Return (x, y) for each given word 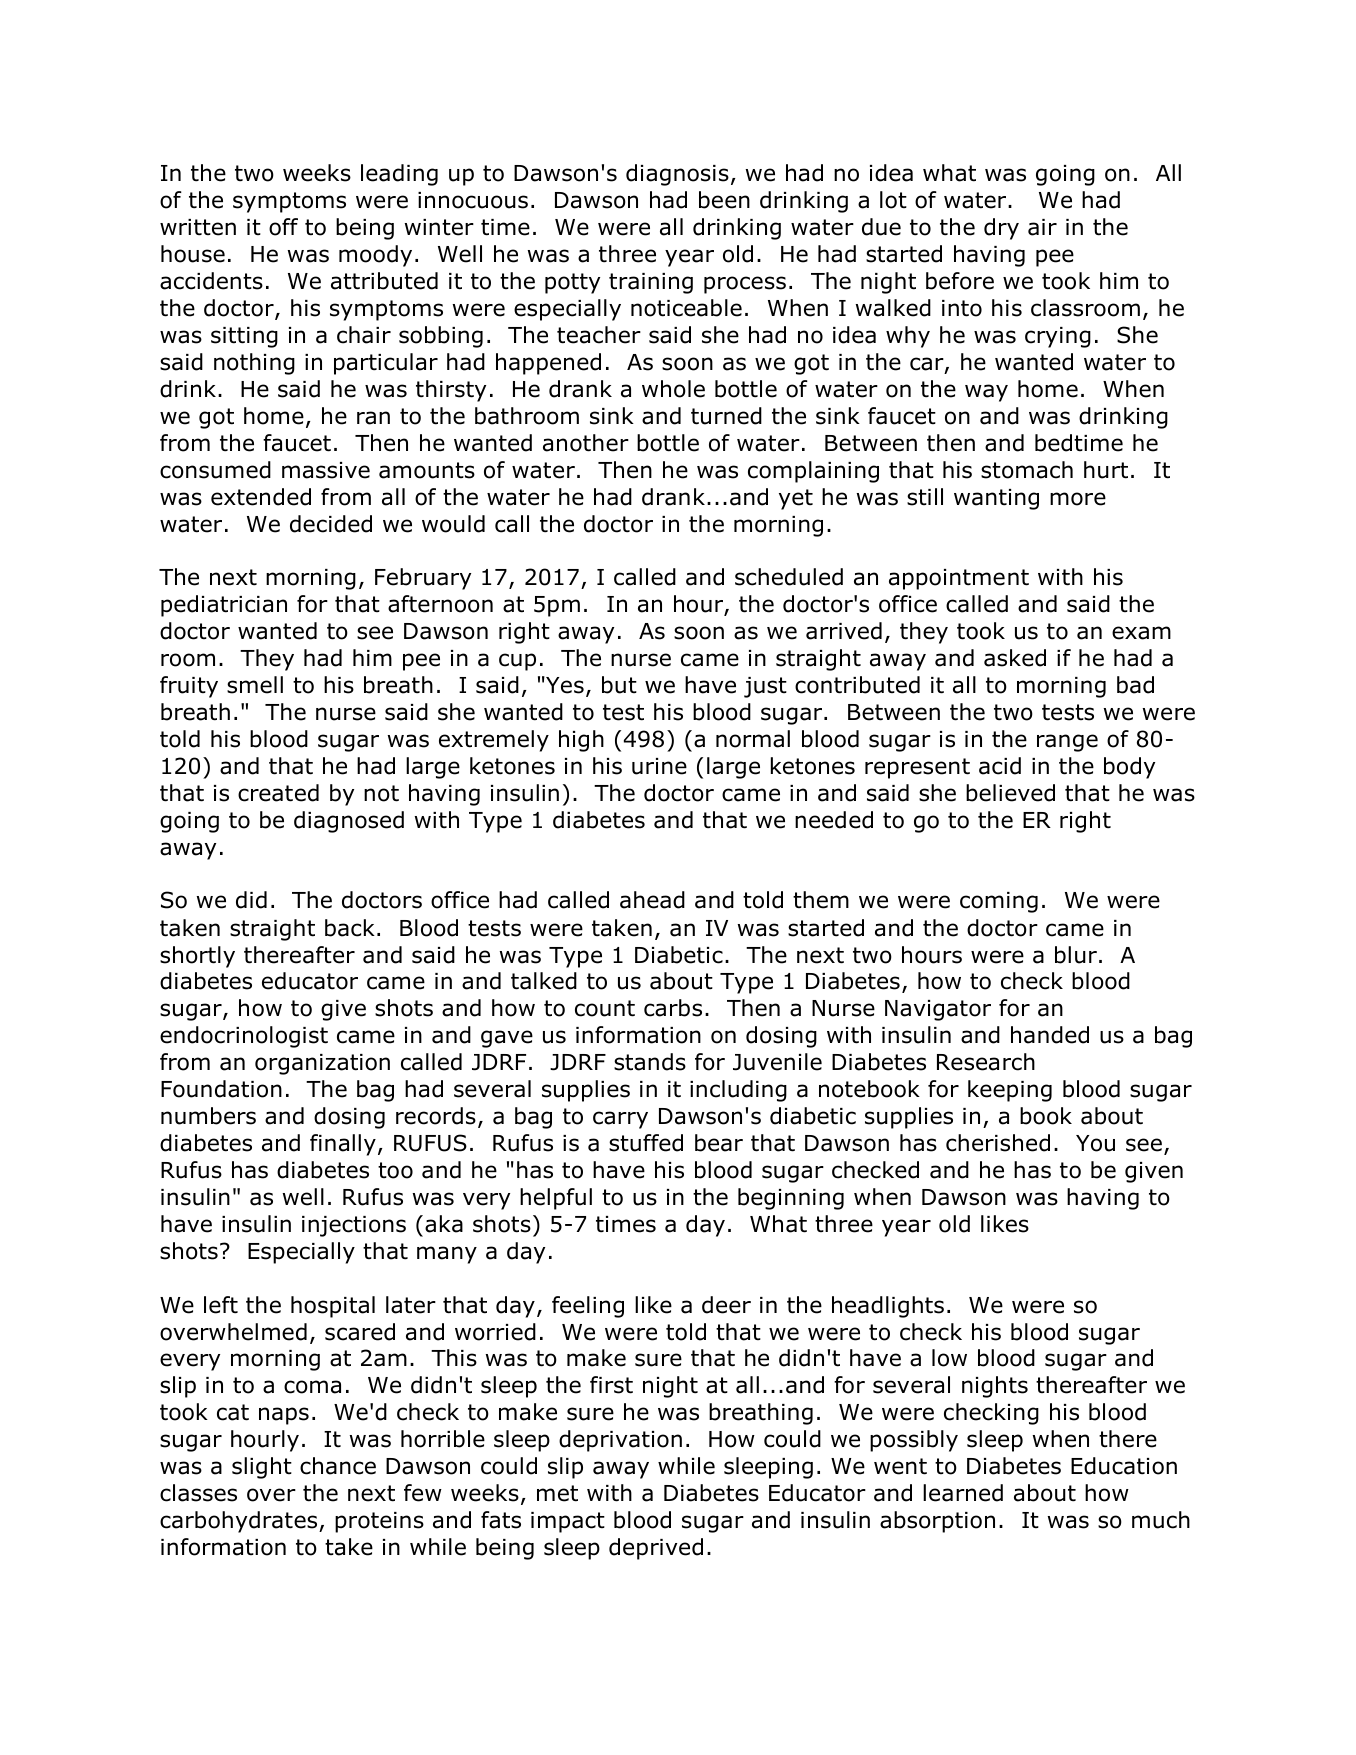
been (724, 200)
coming (999, 902)
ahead (652, 900)
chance (338, 1466)
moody (375, 256)
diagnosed (349, 822)
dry (1001, 229)
